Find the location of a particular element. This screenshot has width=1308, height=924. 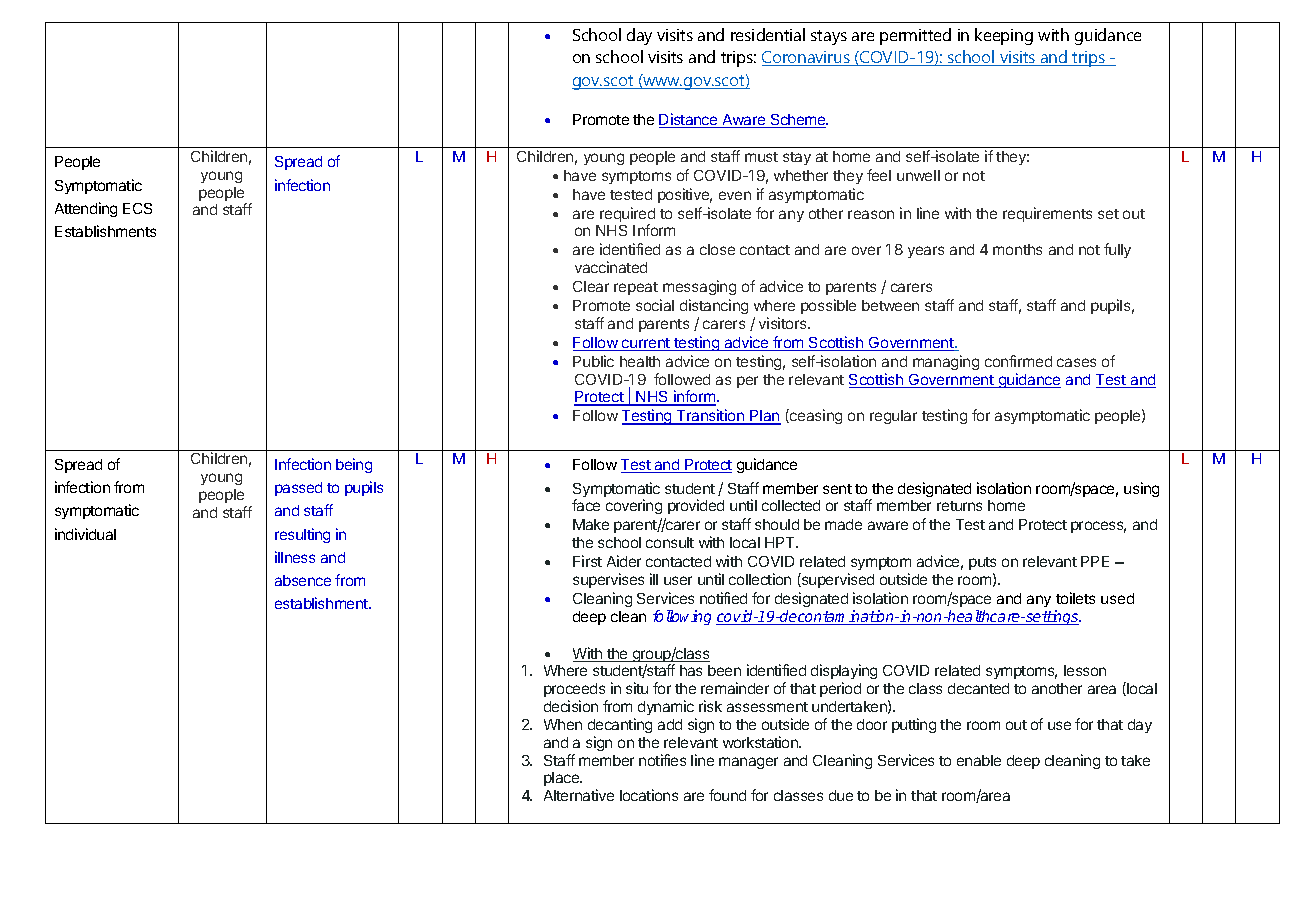

notifies is located at coordinates (662, 760).
